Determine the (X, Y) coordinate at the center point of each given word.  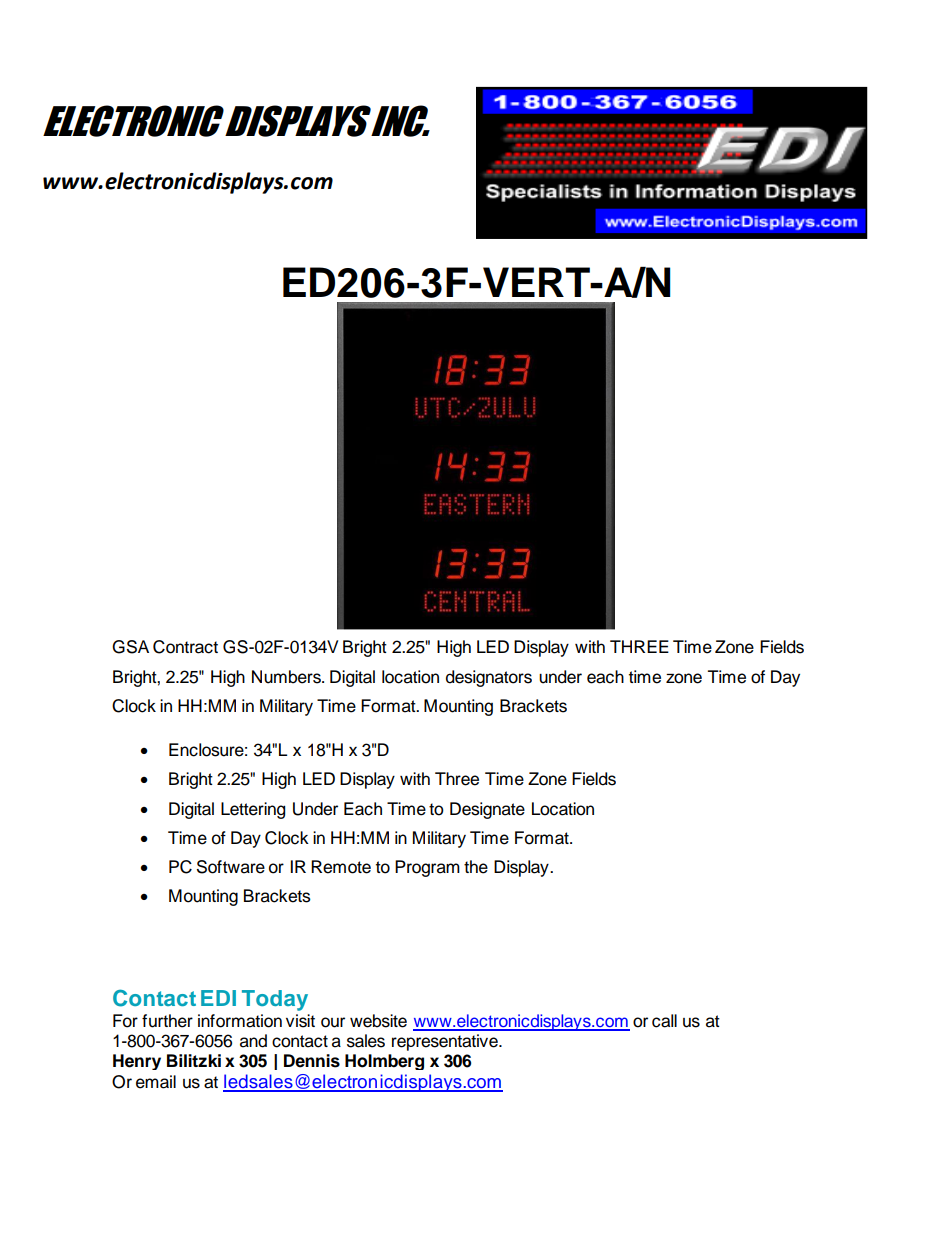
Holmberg (384, 1062)
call (664, 1021)
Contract (185, 647)
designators (489, 678)
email (156, 1082)
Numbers (287, 677)
